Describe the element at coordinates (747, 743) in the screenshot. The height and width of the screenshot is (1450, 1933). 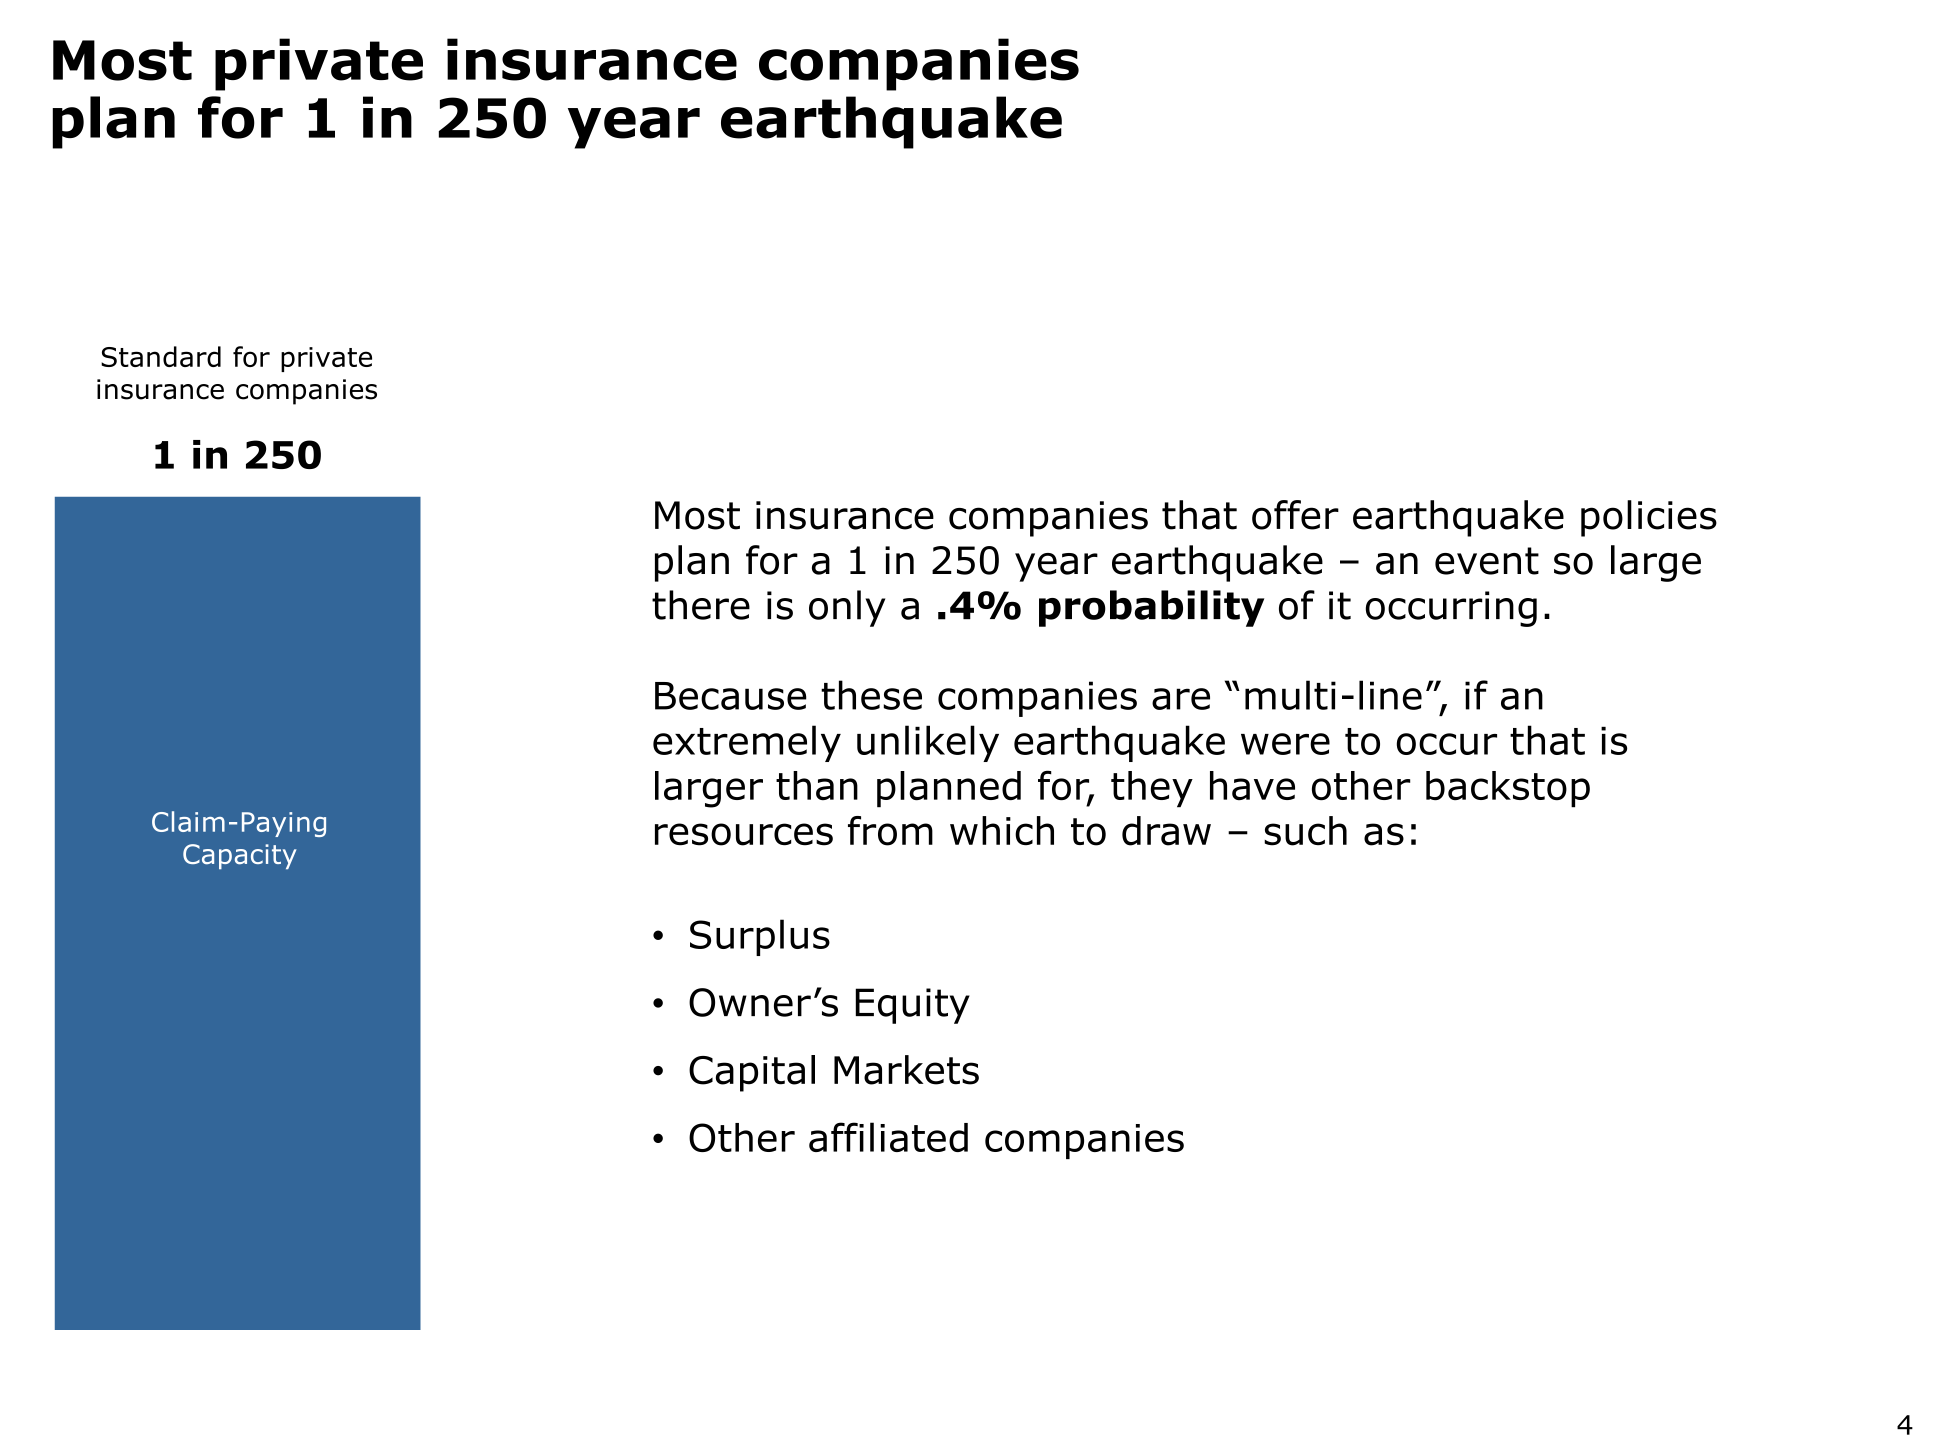
I see `extremely` at that location.
